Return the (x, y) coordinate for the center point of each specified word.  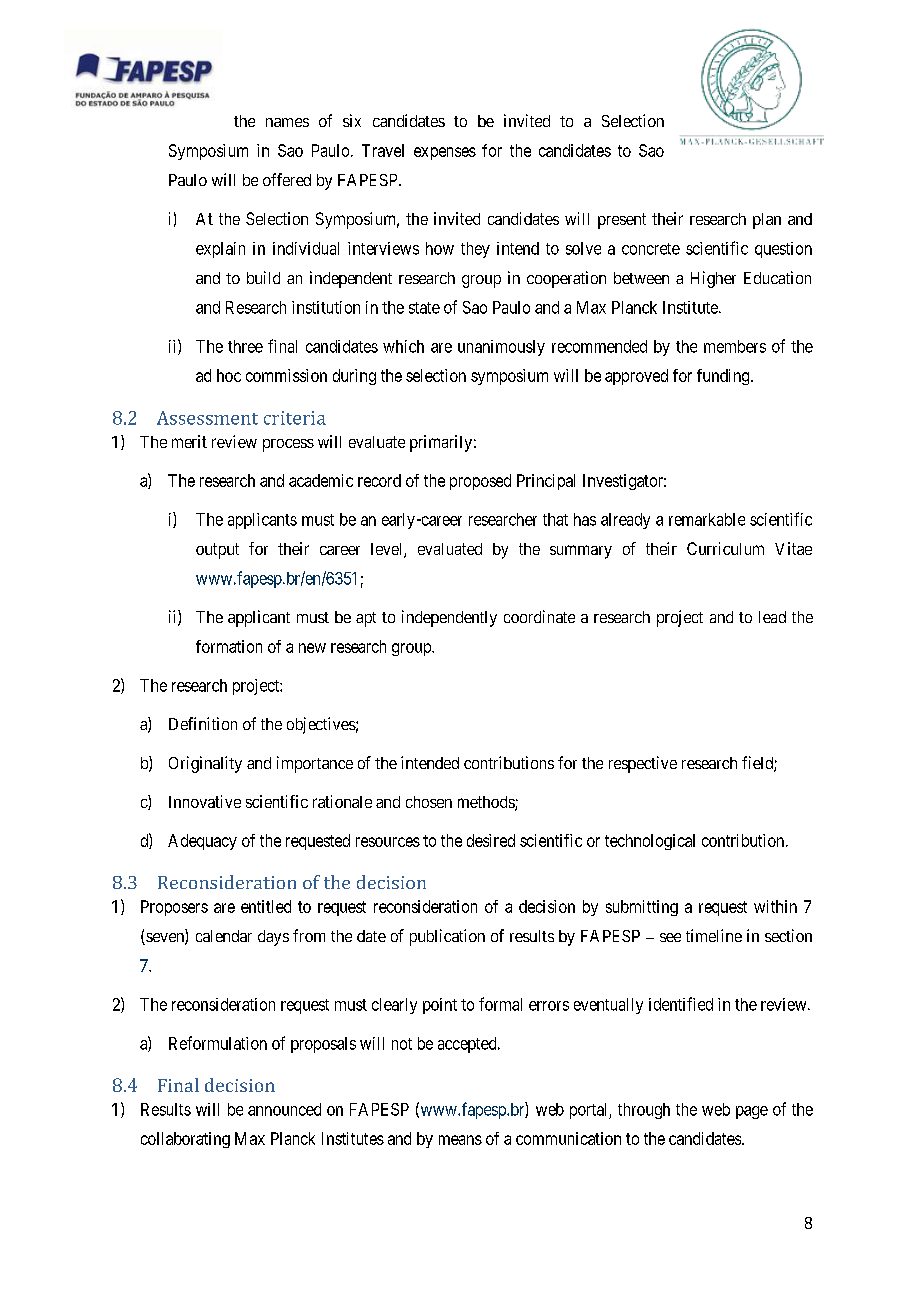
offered (287, 179)
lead (772, 617)
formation (229, 646)
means (460, 1140)
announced (284, 1109)
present (622, 221)
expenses (445, 153)
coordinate (539, 616)
